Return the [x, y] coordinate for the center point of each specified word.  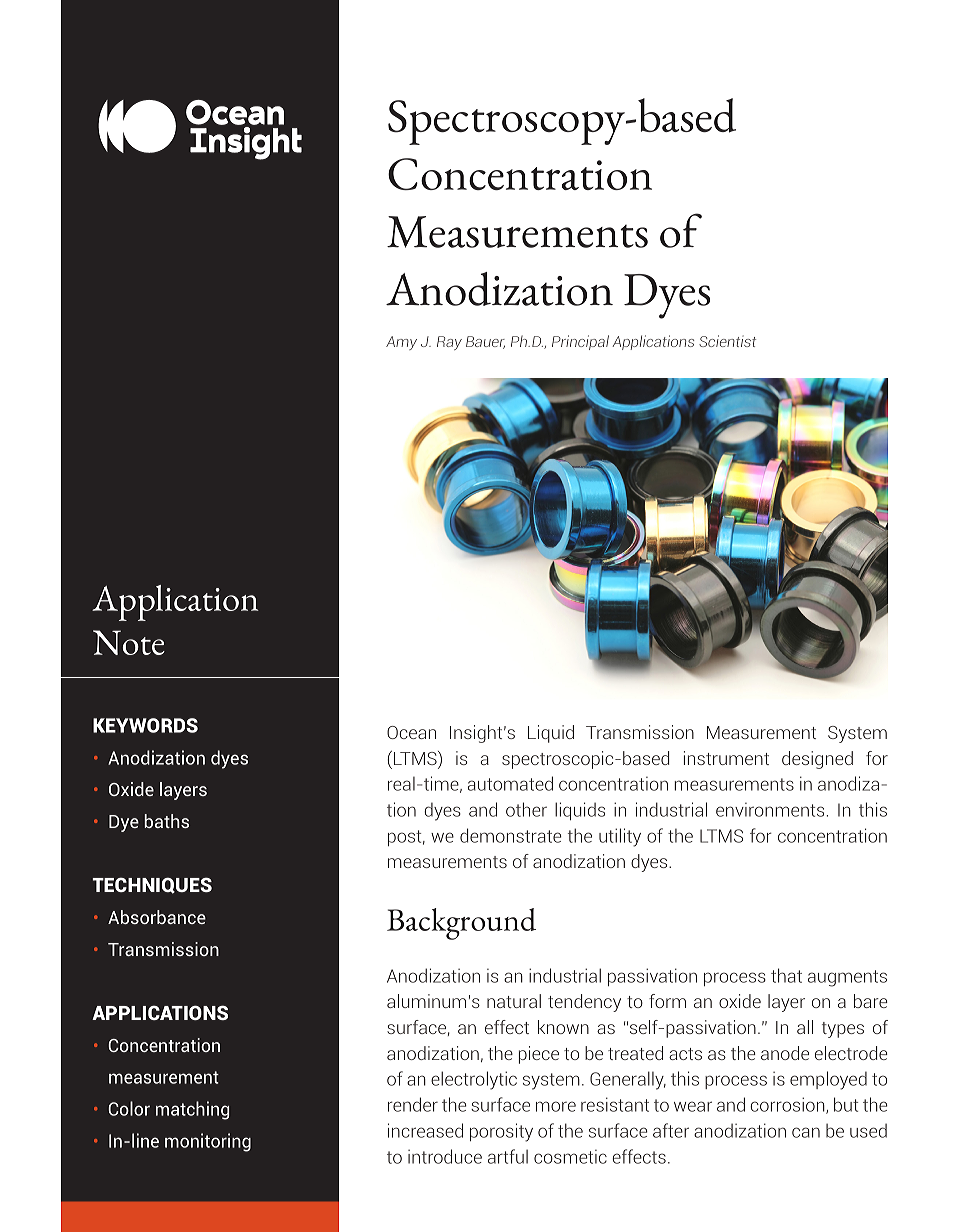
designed [817, 760]
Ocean [411, 732]
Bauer [485, 342]
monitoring [208, 1142]
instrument [726, 758]
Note [129, 642]
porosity [501, 1132]
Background [461, 924]
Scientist [727, 341]
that [786, 975]
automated [510, 783]
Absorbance [157, 917]
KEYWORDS [145, 725]
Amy [401, 343]
